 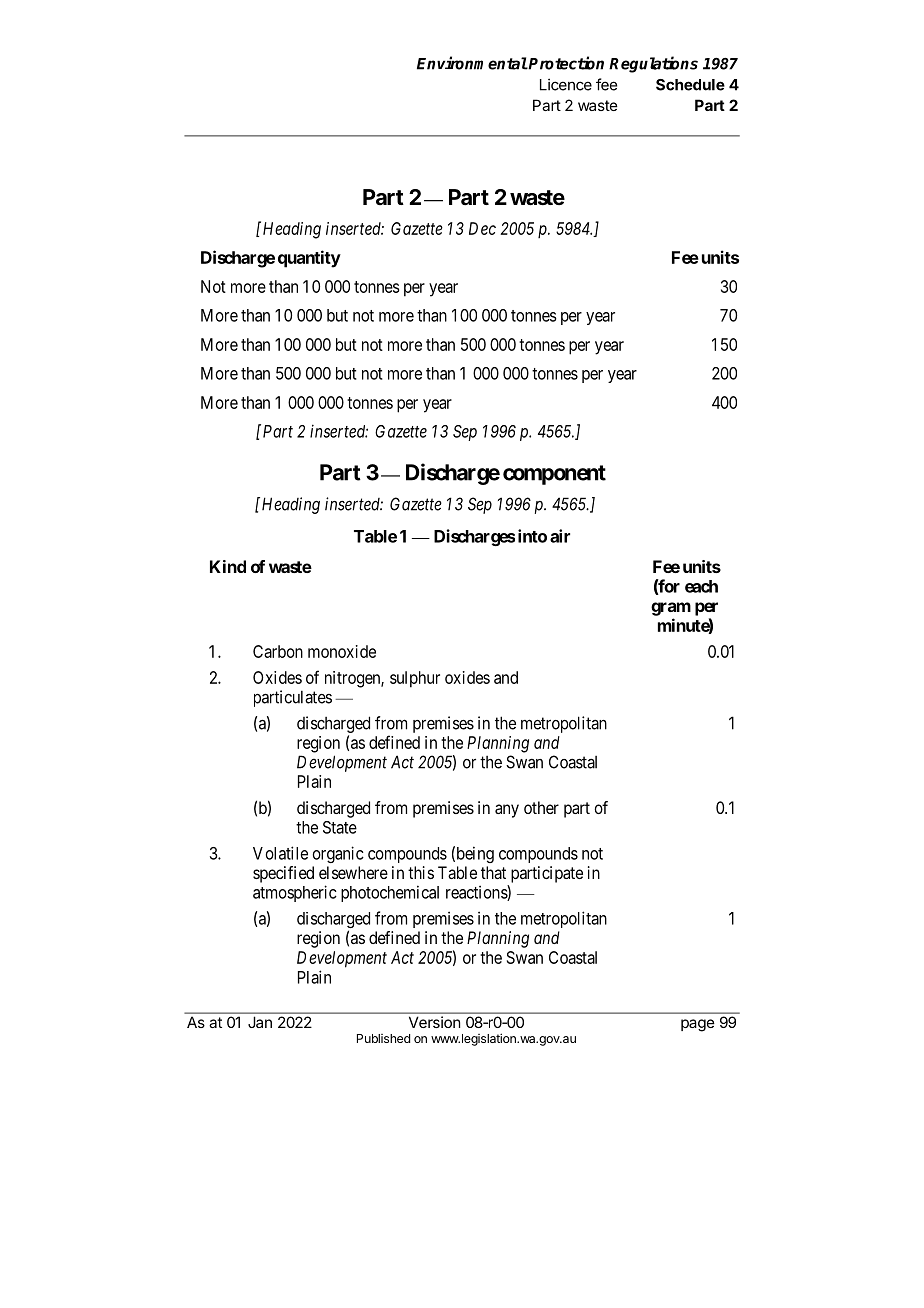 What do you see at coordinates (415, 679) in the screenshot?
I see `sulphur` at bounding box center [415, 679].
